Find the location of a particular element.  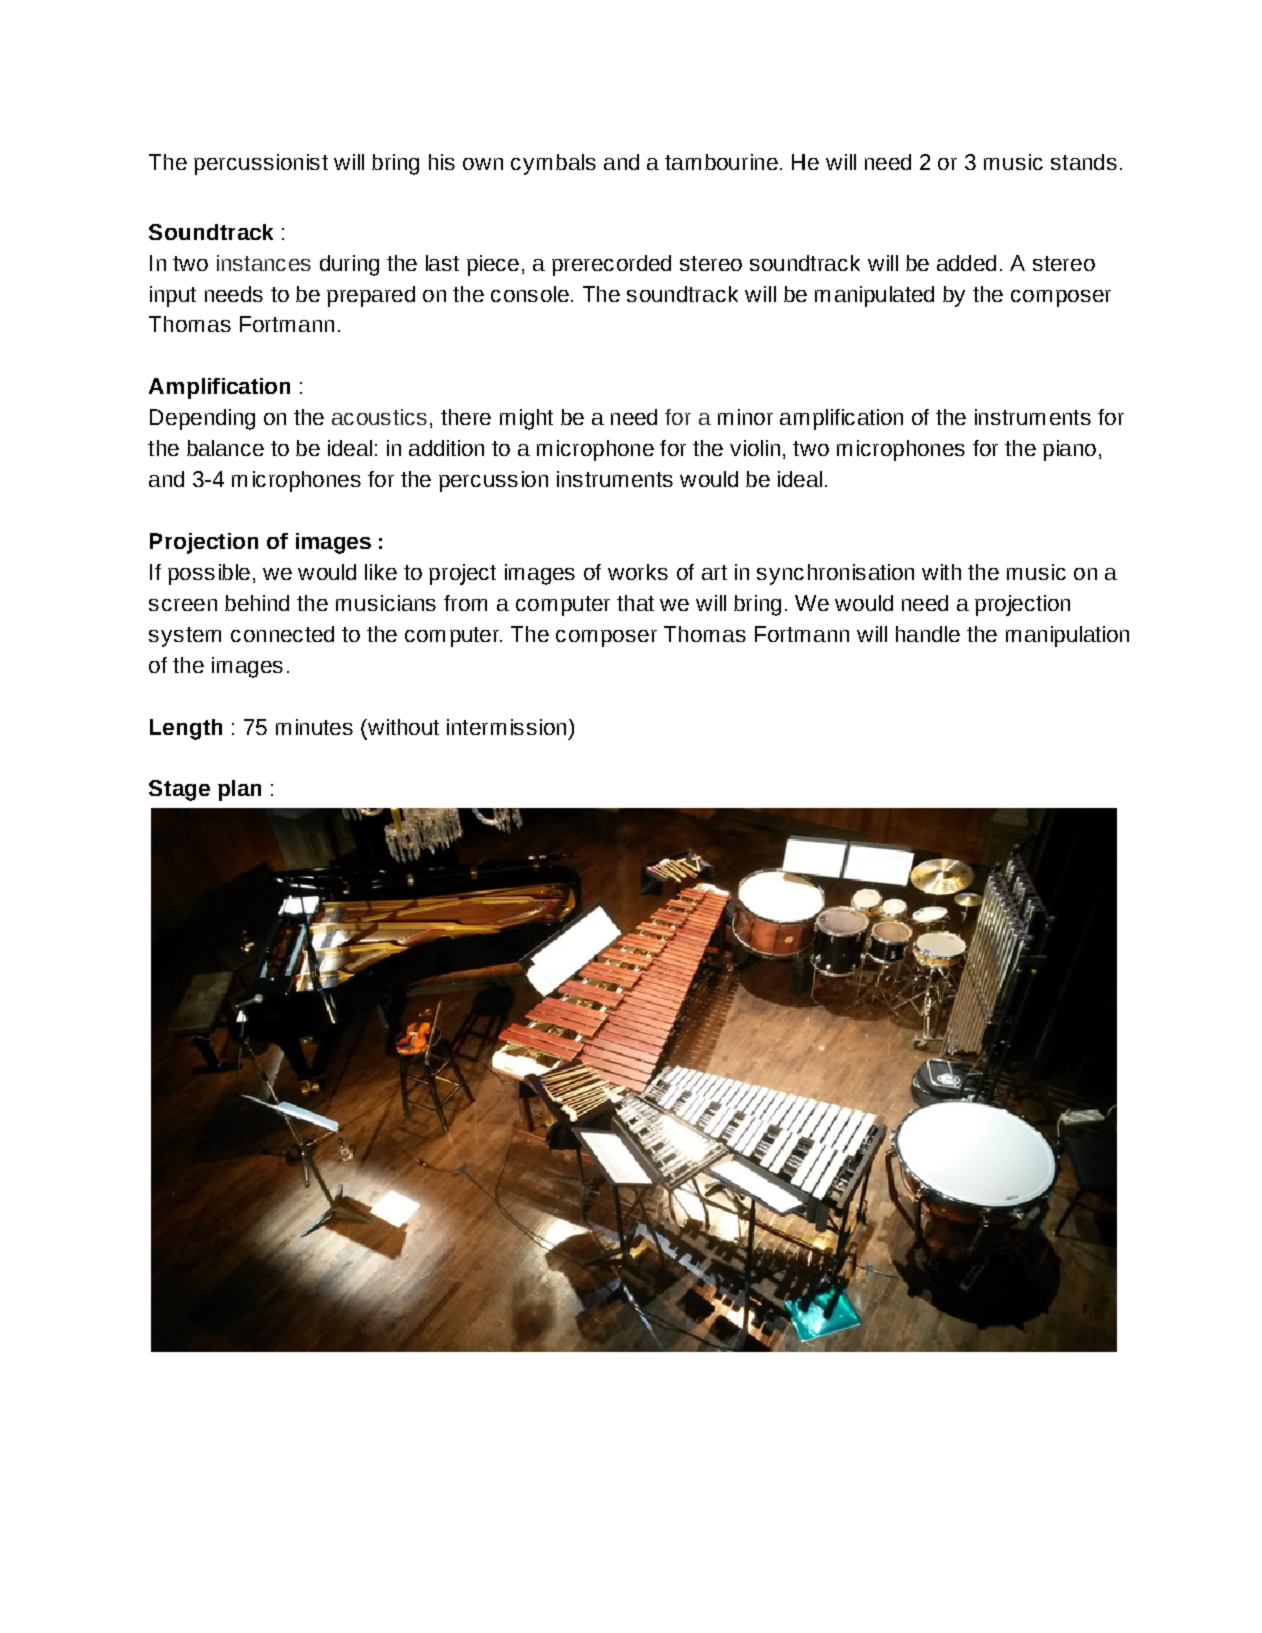

works is located at coordinates (638, 572).
